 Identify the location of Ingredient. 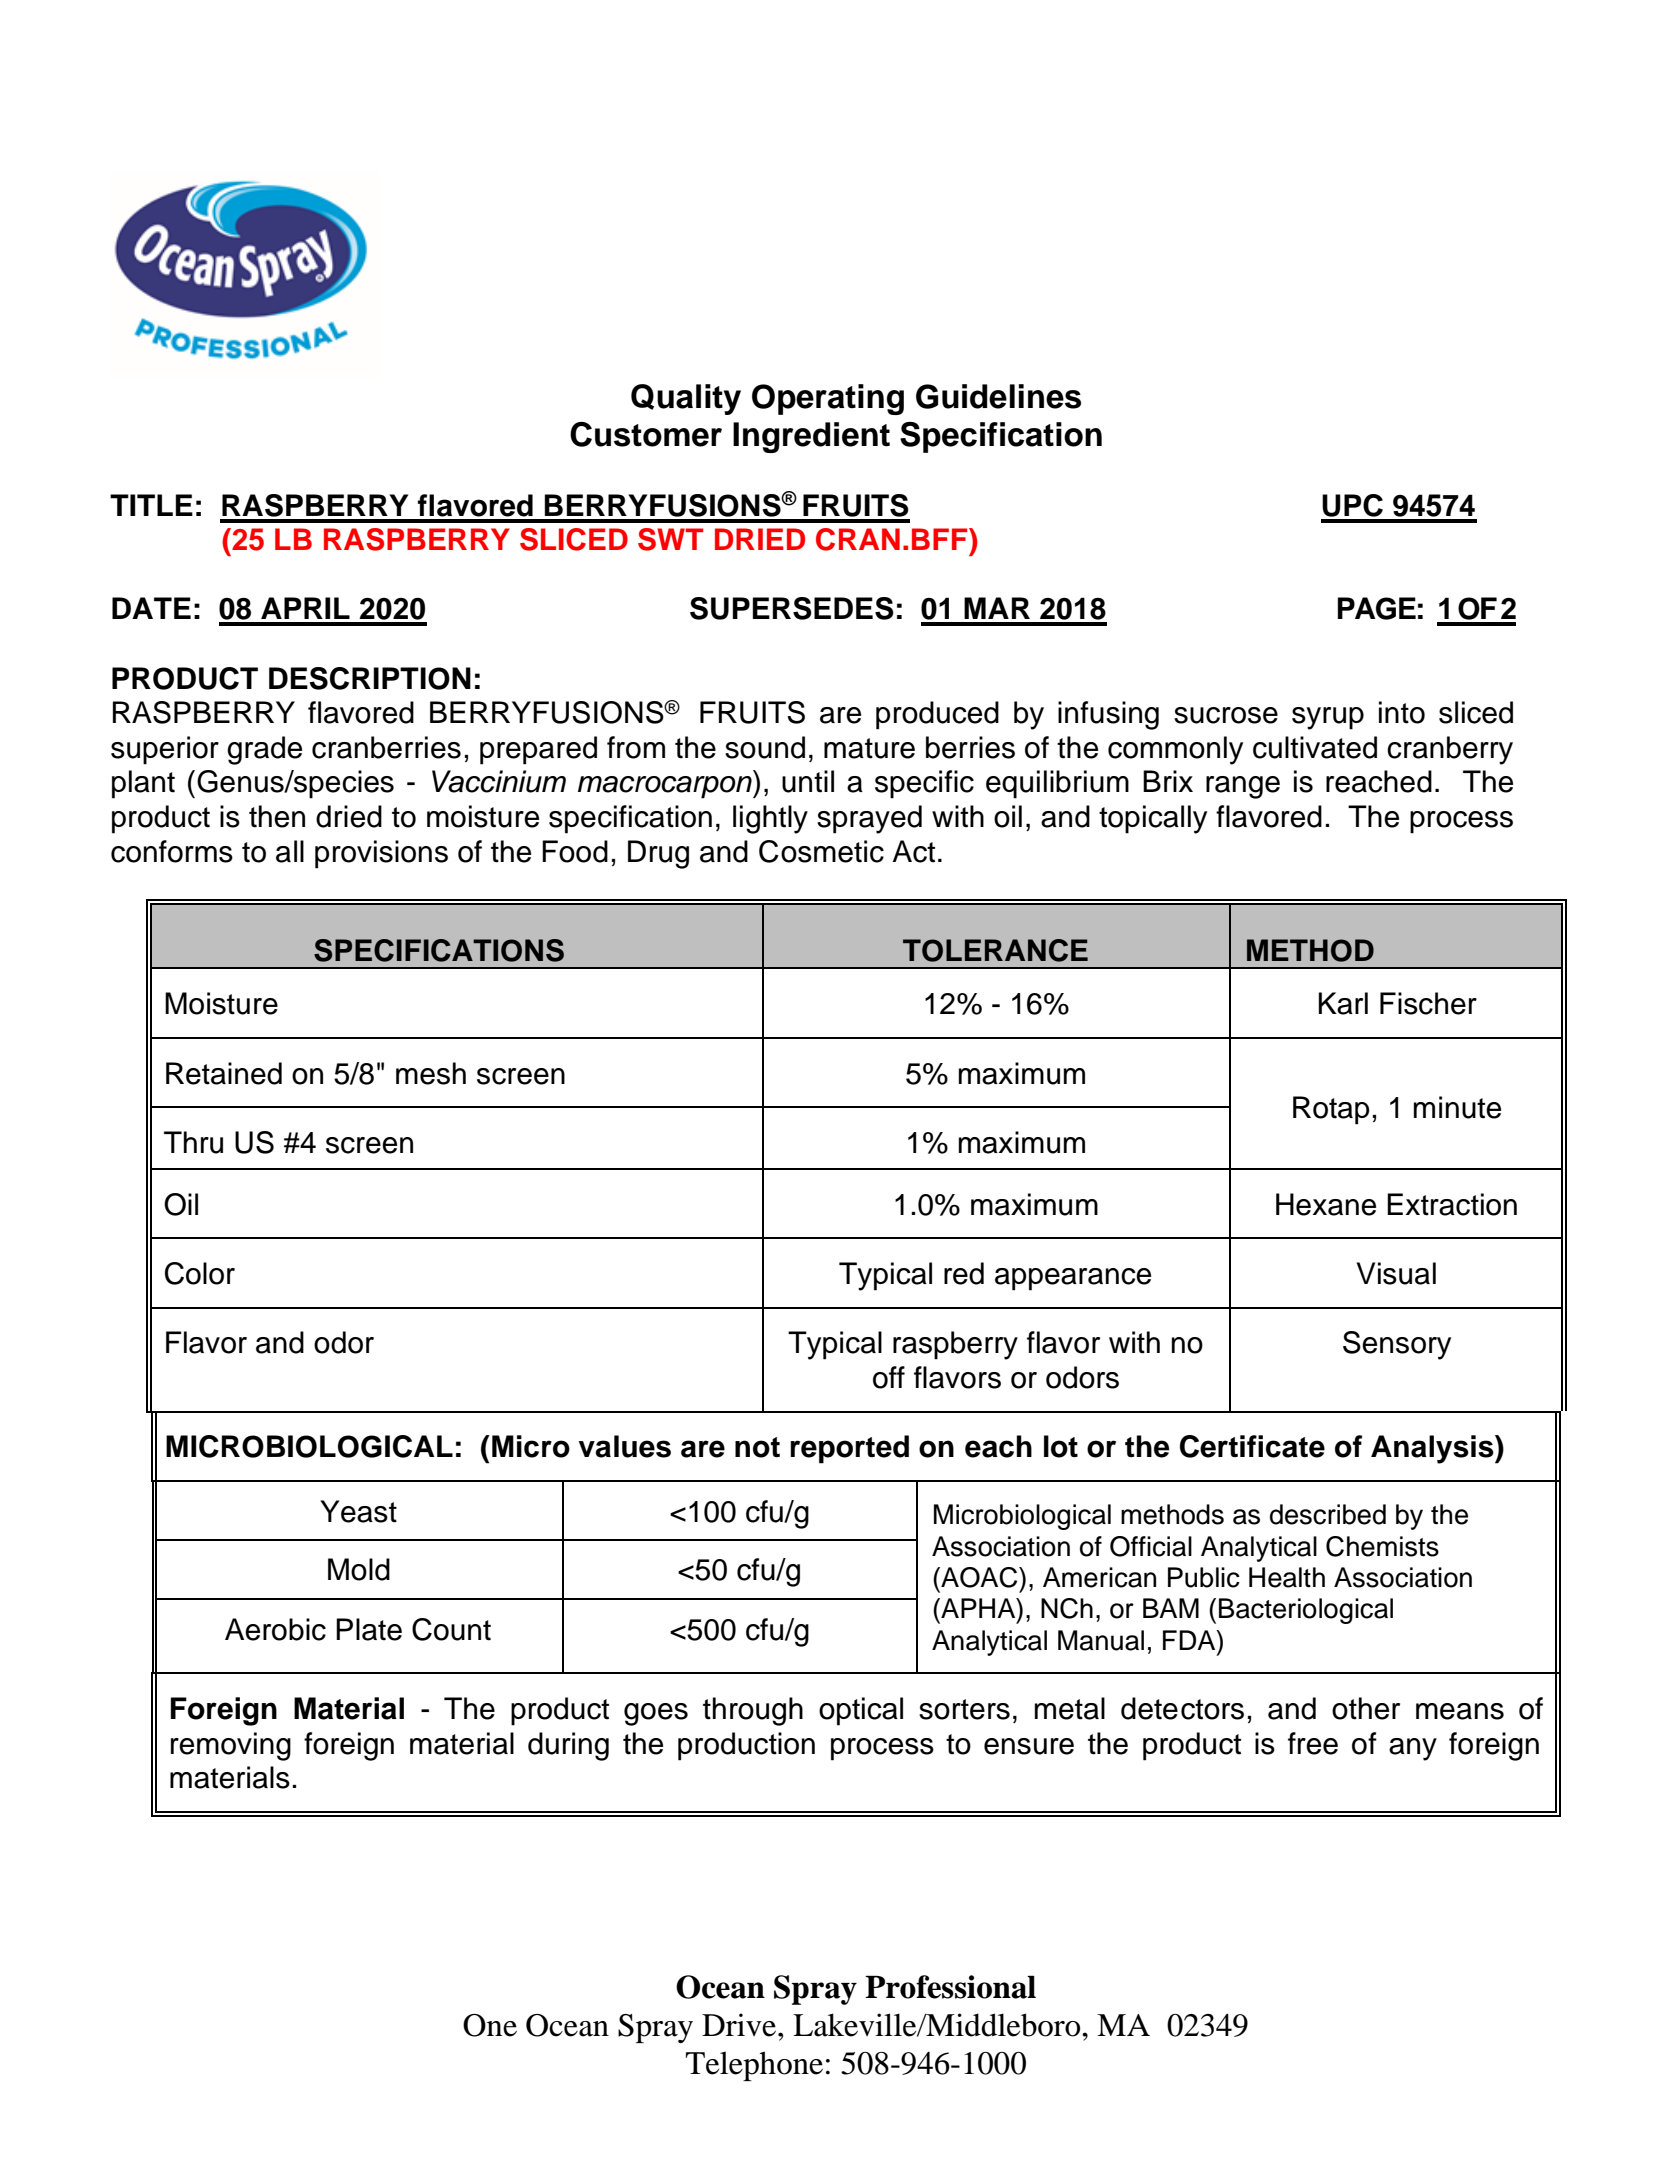
(811, 437).
